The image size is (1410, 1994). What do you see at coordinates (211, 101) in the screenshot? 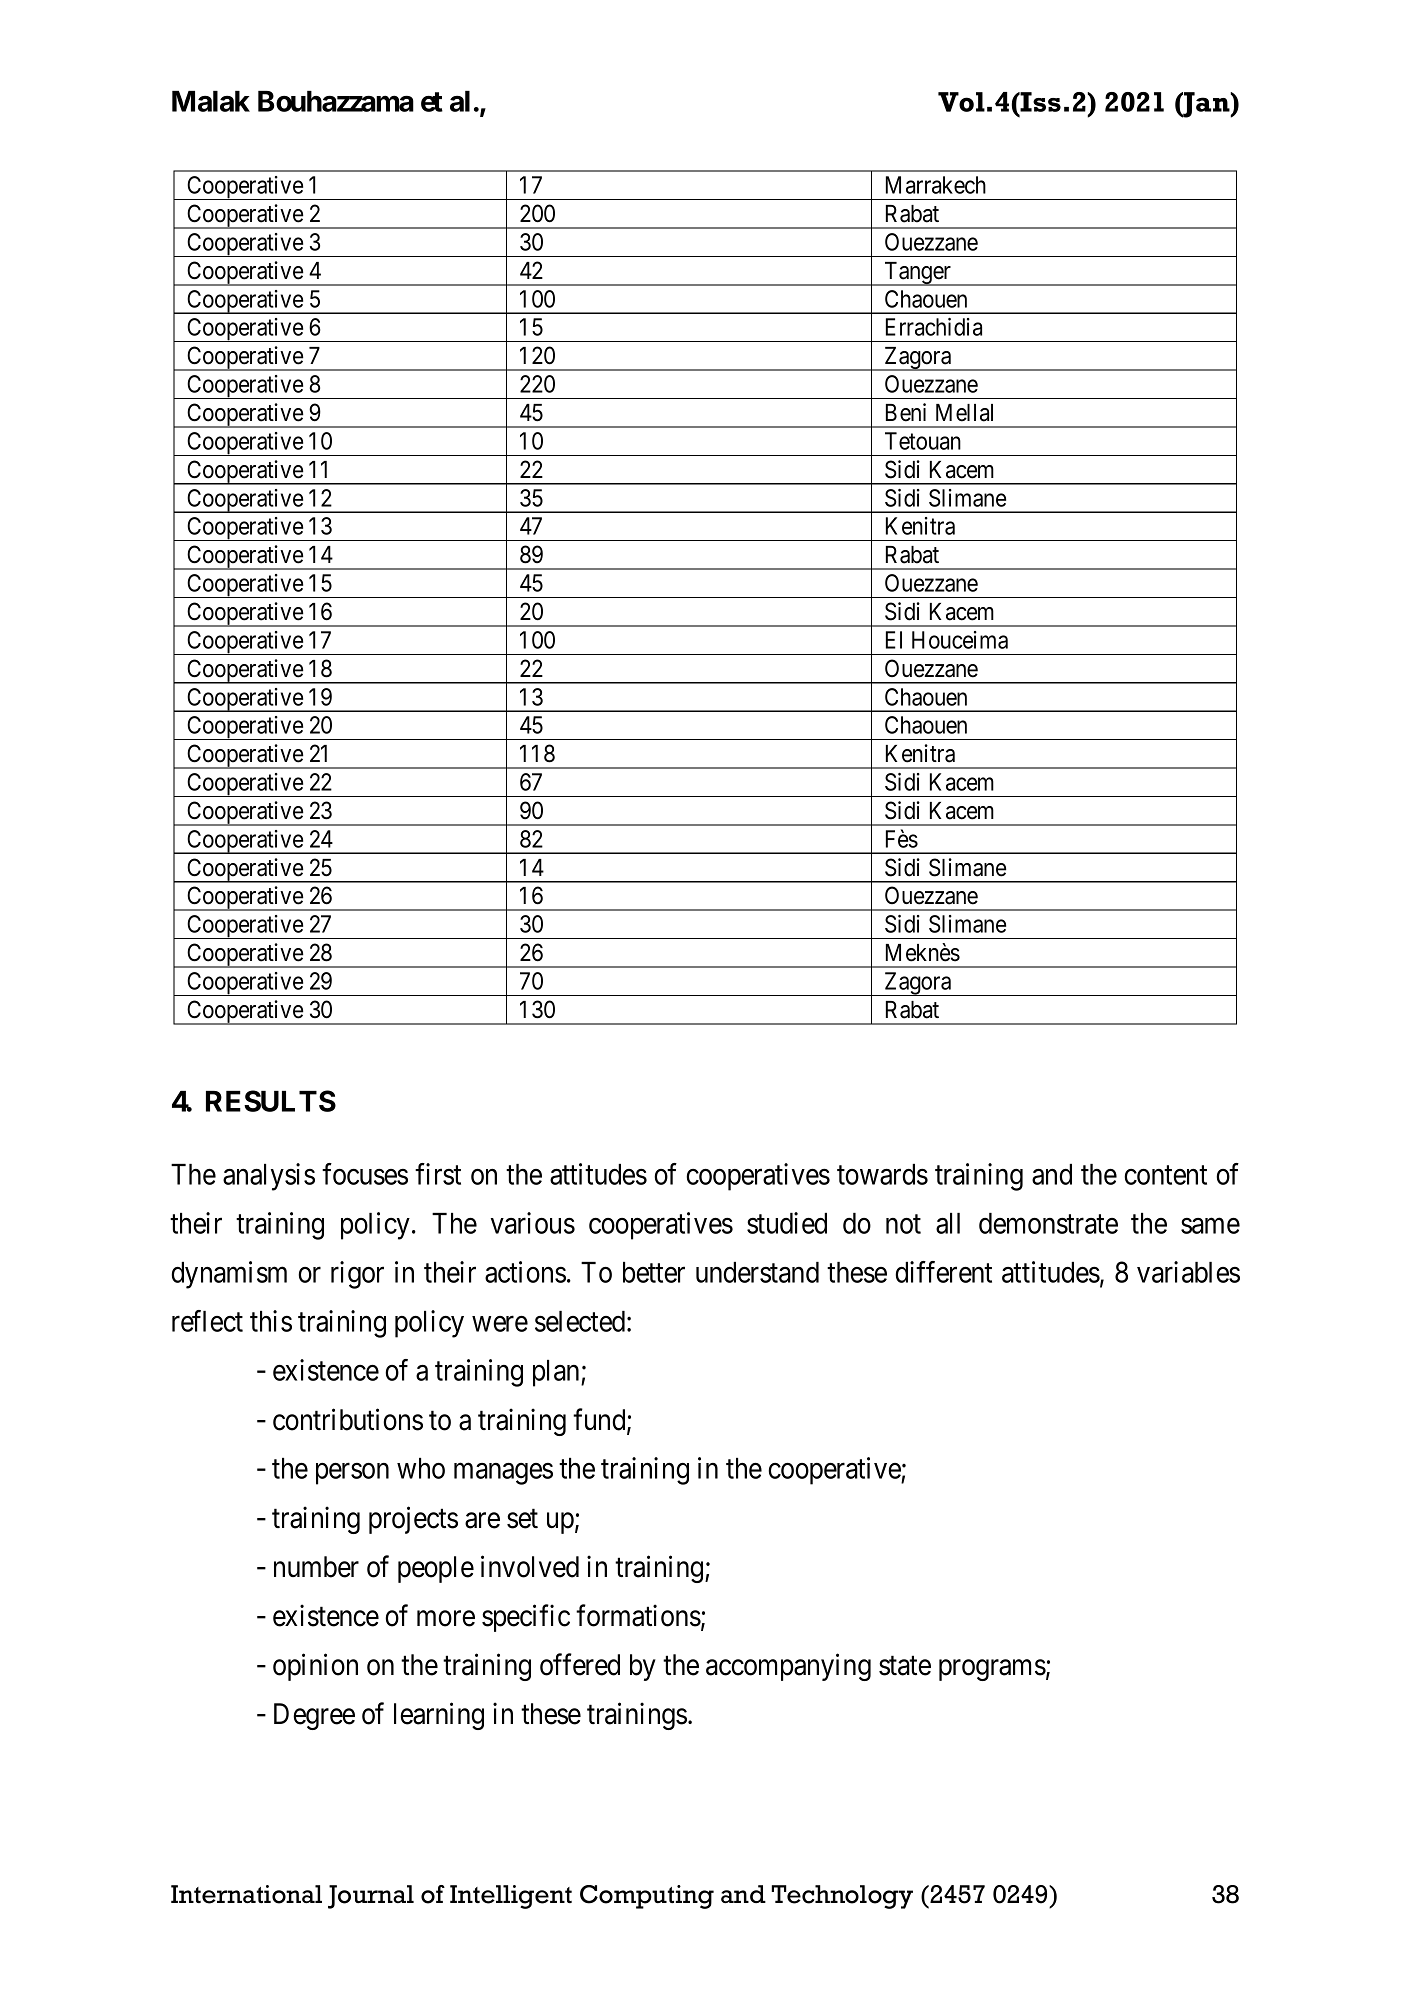
I see `Malak` at bounding box center [211, 101].
